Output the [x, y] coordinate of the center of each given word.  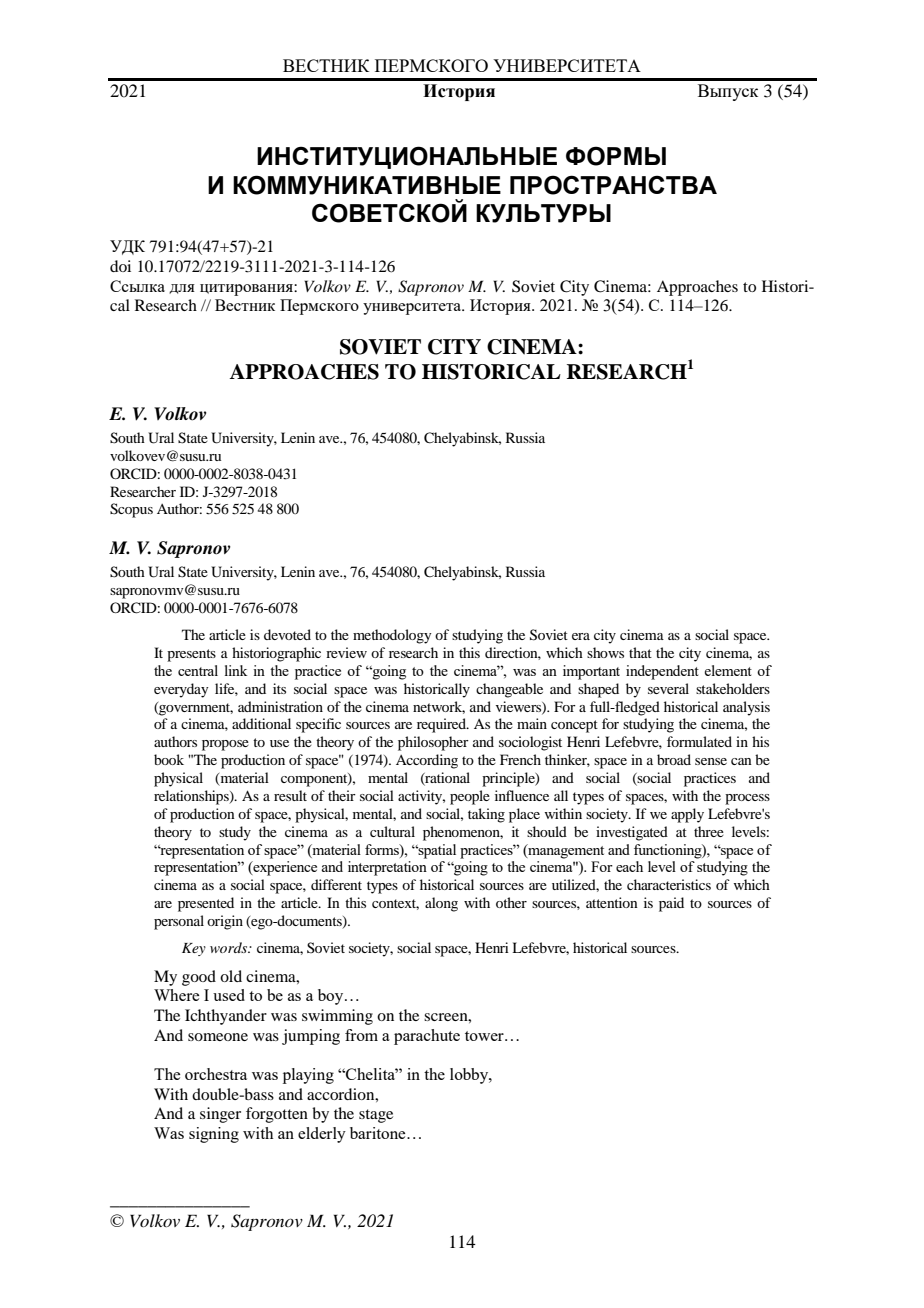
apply [687, 815]
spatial [436, 851]
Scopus [131, 510]
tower [485, 1036]
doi [120, 266]
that [640, 652]
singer [220, 1115]
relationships [192, 797]
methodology [392, 636]
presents [191, 655]
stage [376, 1116]
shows [605, 652]
